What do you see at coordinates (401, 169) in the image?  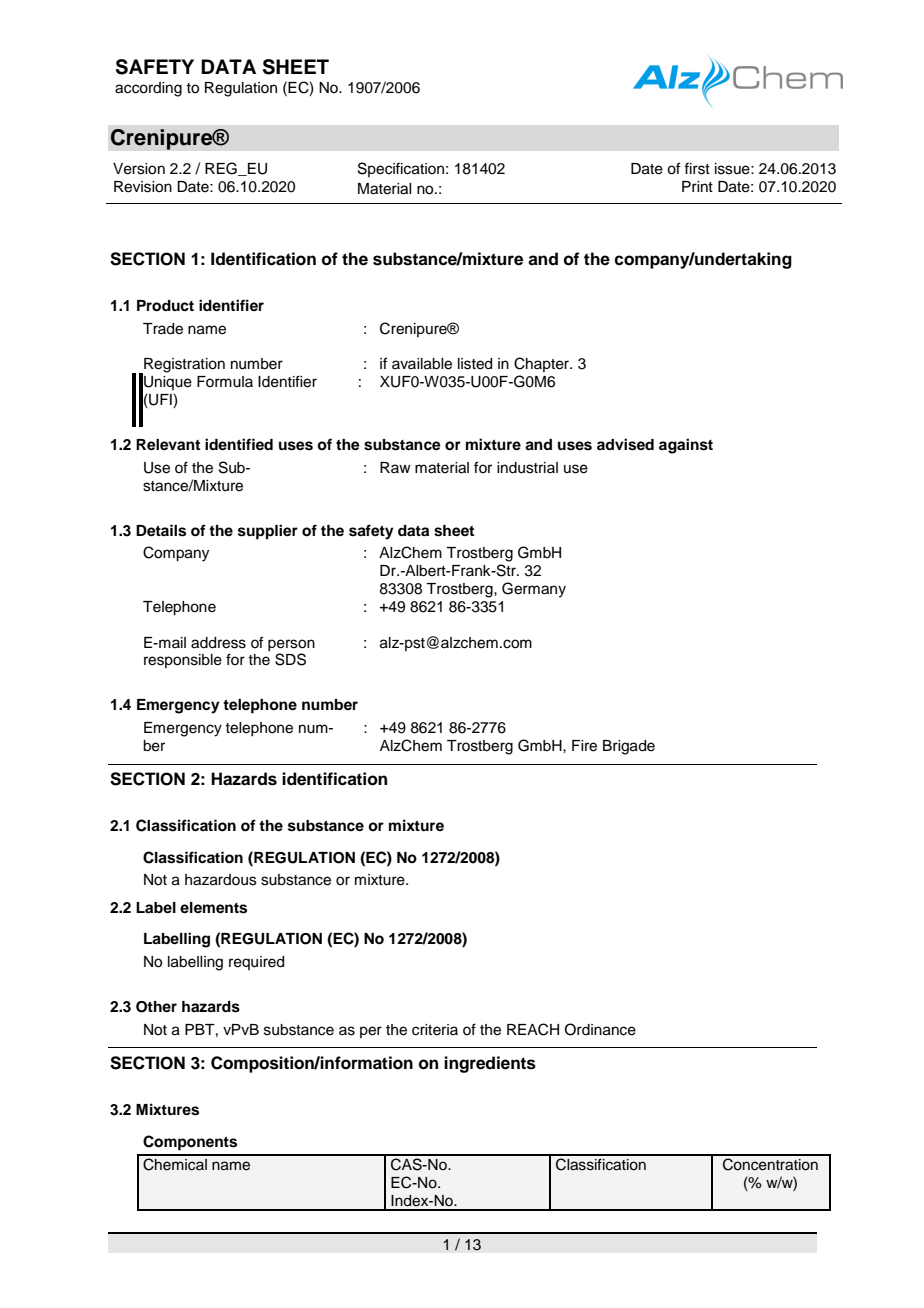 I see `Specification` at bounding box center [401, 169].
